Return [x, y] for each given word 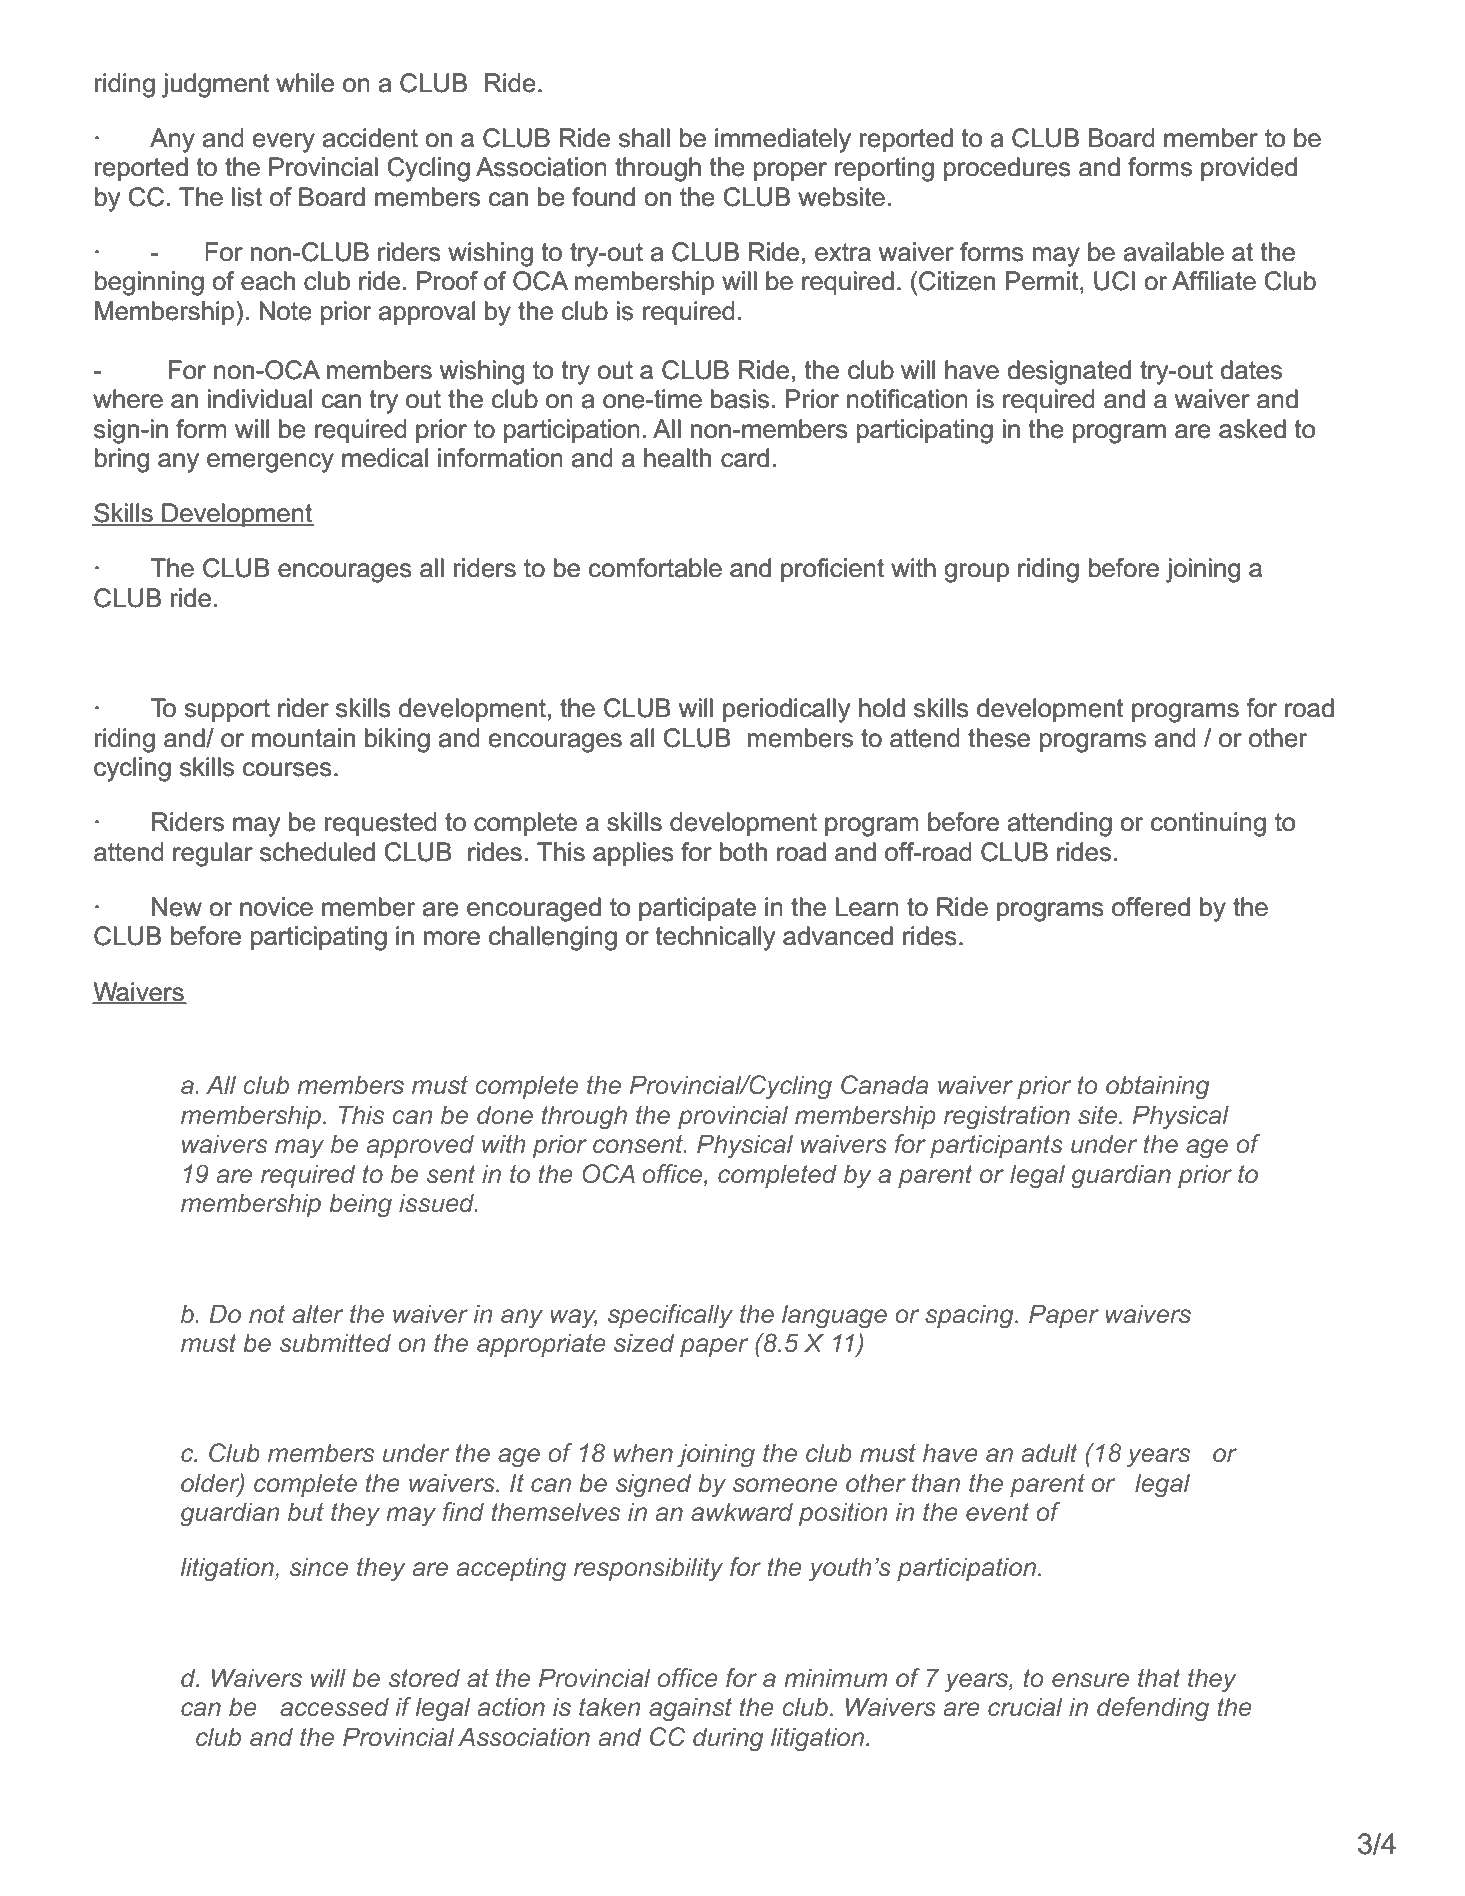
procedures [1007, 169]
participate [697, 909]
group [976, 573]
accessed [334, 1706]
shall [644, 138]
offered [1151, 907]
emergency [270, 463]
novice [276, 907]
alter [317, 1313]
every [284, 143]
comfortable [655, 568]
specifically [670, 1316]
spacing [970, 1316]
